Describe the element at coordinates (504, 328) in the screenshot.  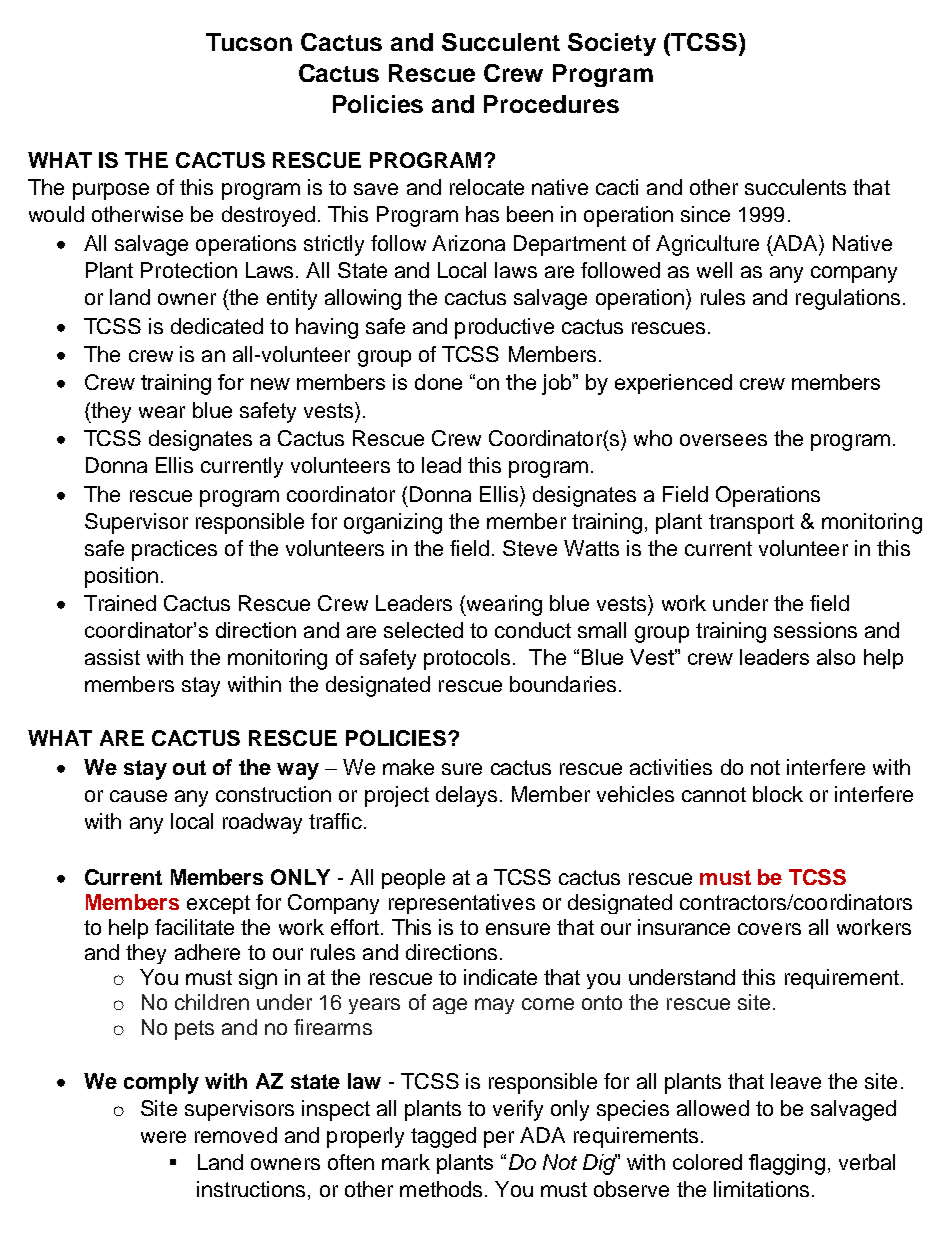
I see `productive` at that location.
